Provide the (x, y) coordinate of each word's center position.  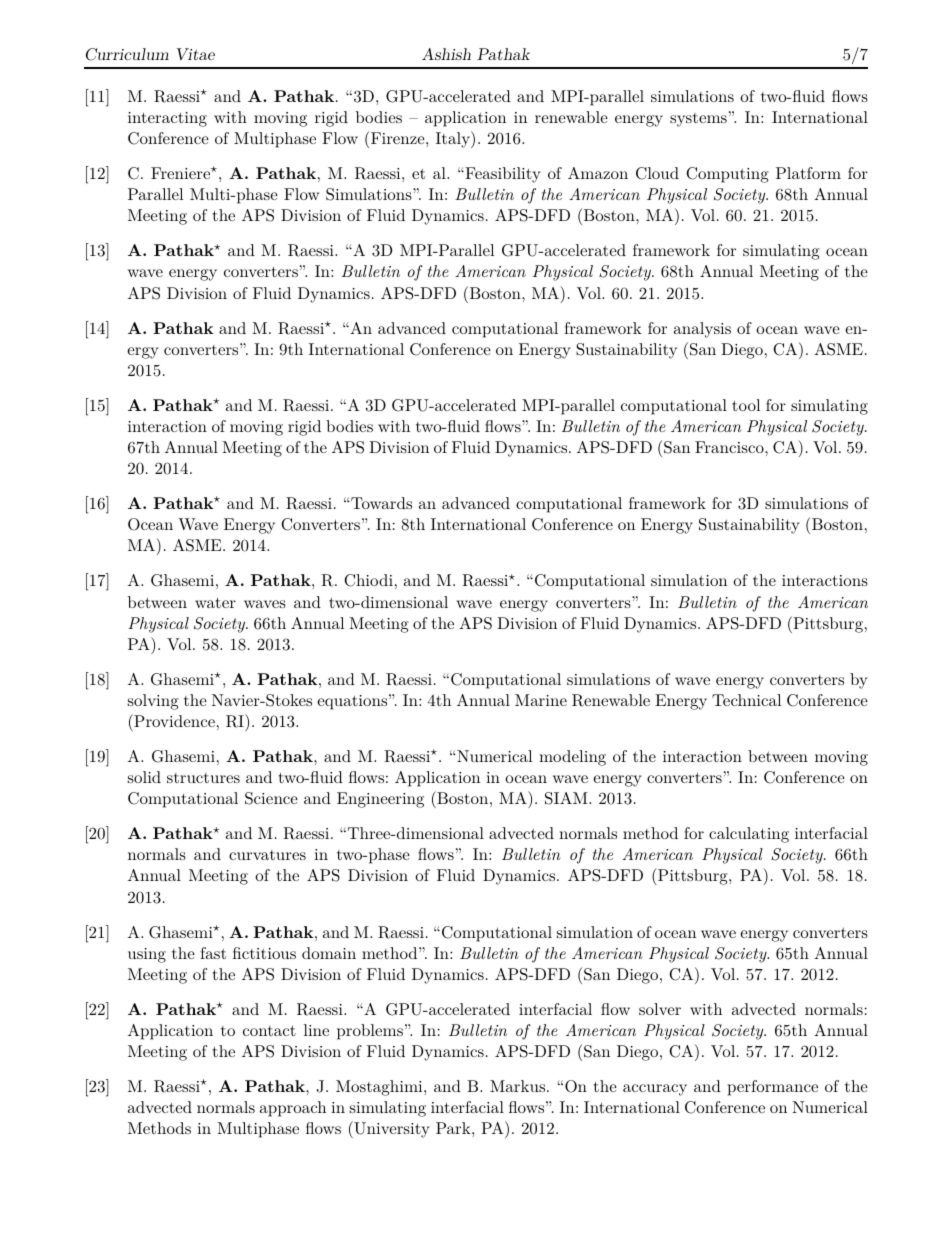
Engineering (380, 800)
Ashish (446, 54)
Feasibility (502, 175)
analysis (702, 330)
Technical (746, 700)
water (215, 602)
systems (698, 120)
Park (454, 1128)
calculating (749, 835)
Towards (380, 503)
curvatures (267, 855)
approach (293, 1109)
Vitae (196, 54)
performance (773, 1088)
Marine (541, 700)
